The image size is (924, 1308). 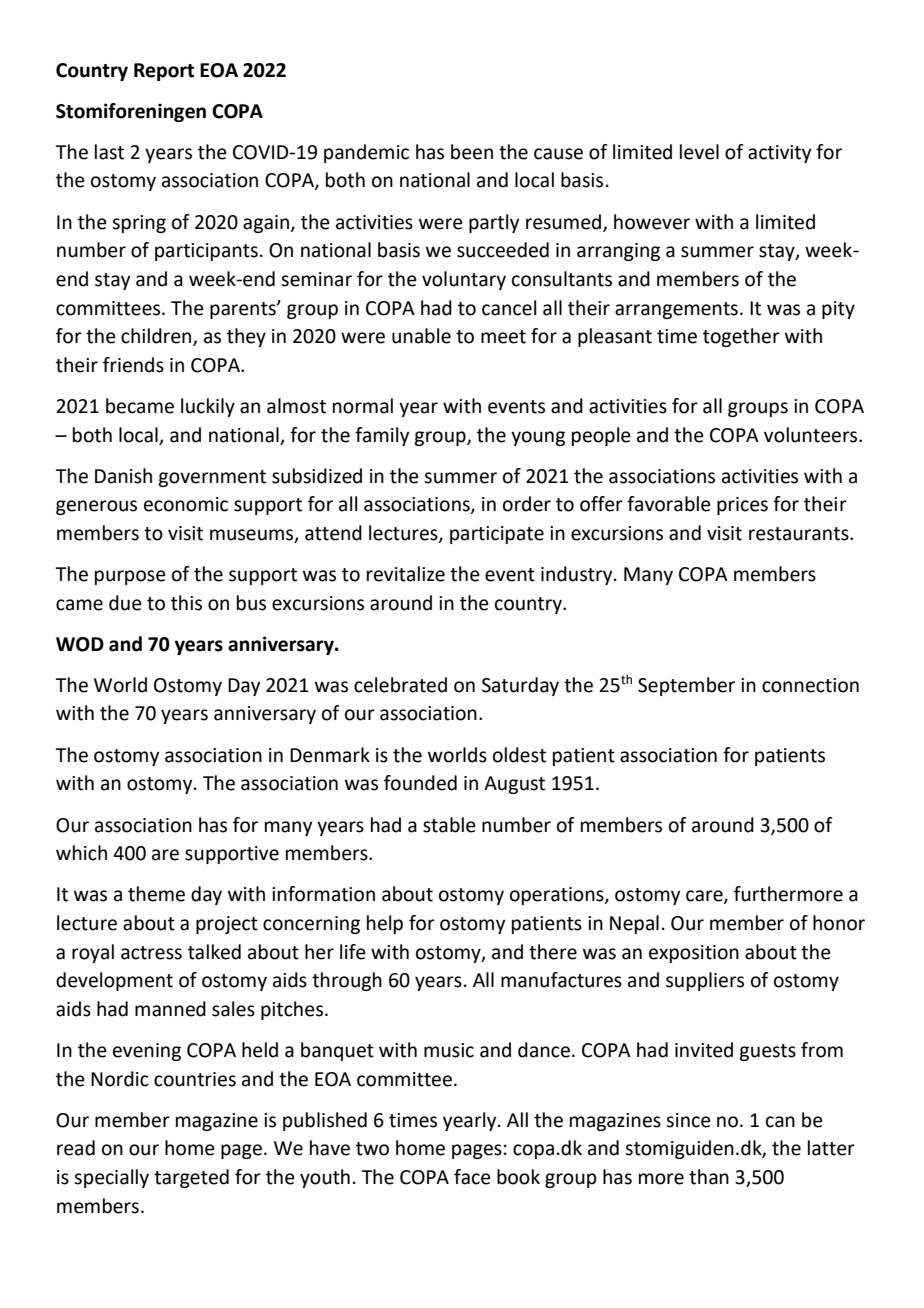 What do you see at coordinates (779, 154) in the screenshot?
I see `activity` at bounding box center [779, 154].
